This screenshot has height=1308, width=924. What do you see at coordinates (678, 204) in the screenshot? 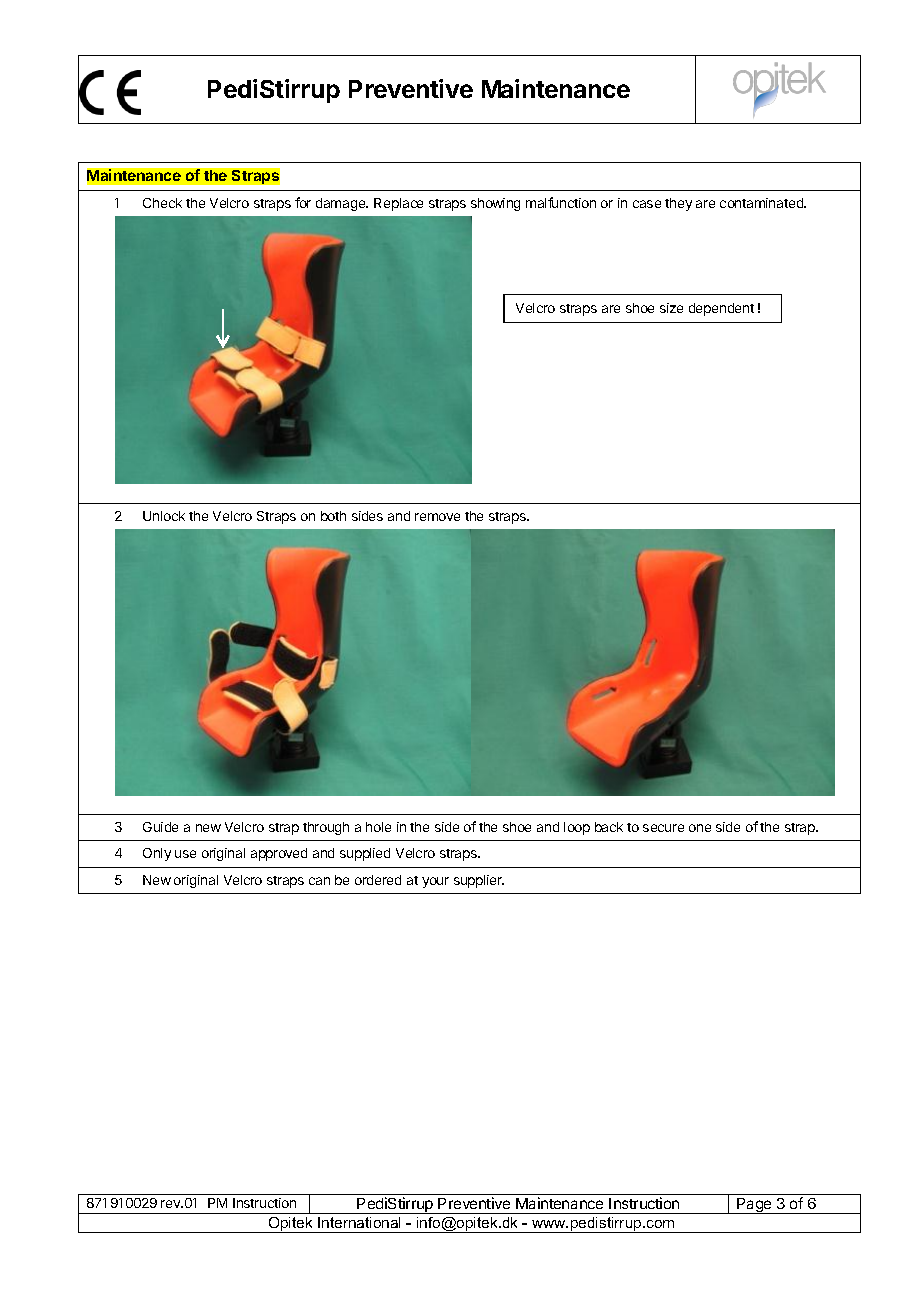
I see `they` at bounding box center [678, 204].
